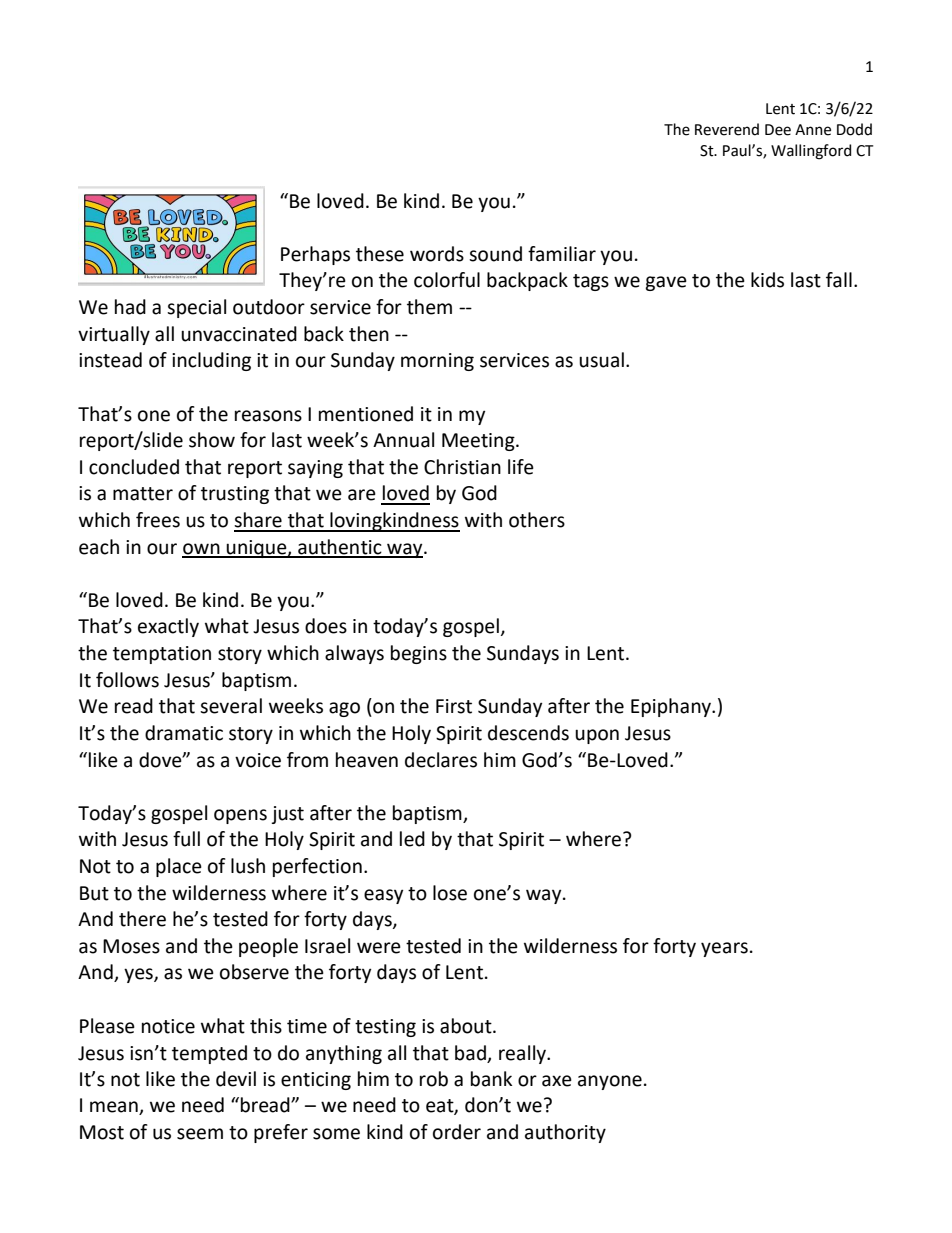 The height and width of the document is (1233, 952). Describe the element at coordinates (778, 130) in the document. I see `Dee` at that location.
